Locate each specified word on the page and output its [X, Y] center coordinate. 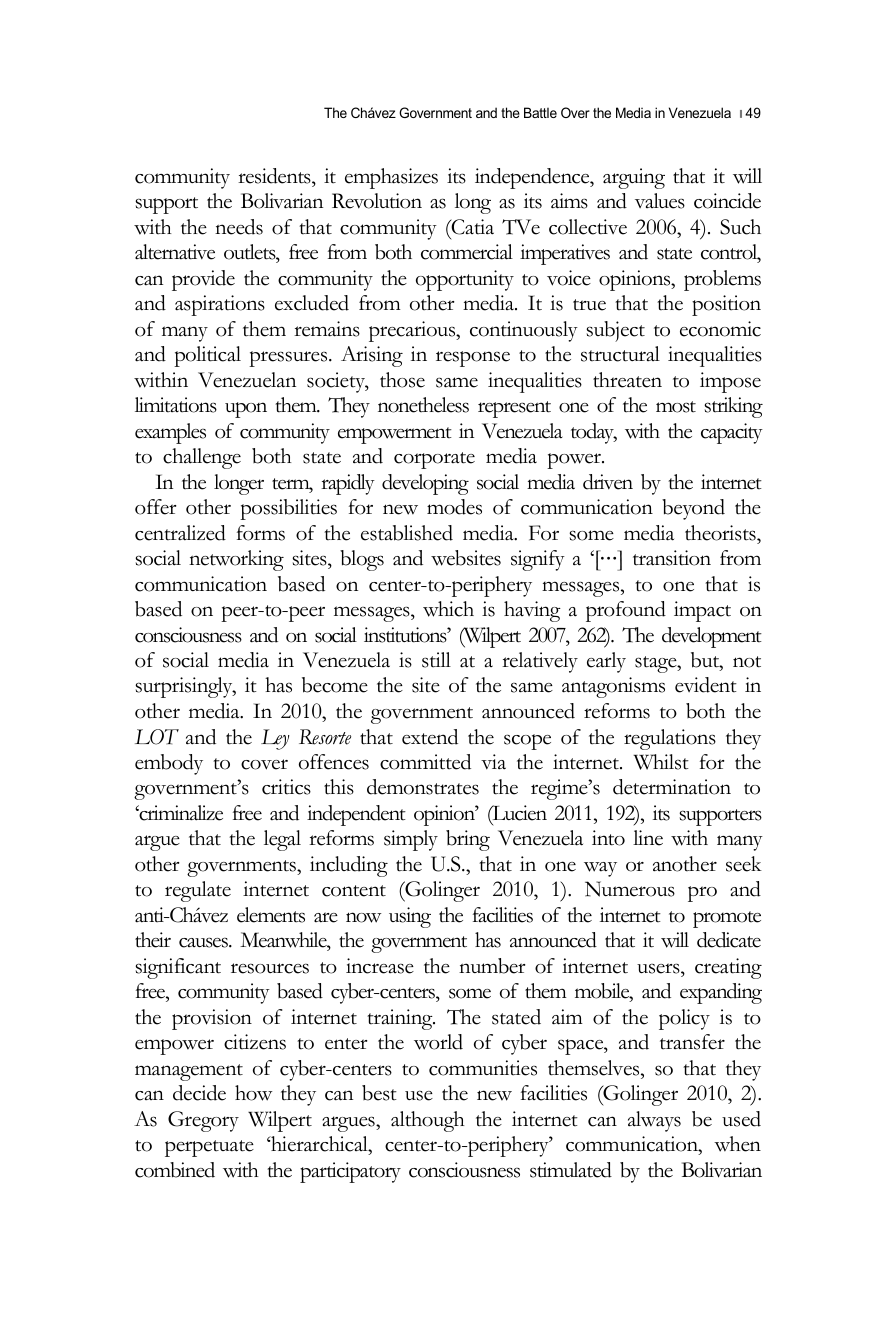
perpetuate [209, 1148]
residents [275, 176]
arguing [634, 178]
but [706, 660]
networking [236, 560]
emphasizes [391, 178]
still [436, 660]
